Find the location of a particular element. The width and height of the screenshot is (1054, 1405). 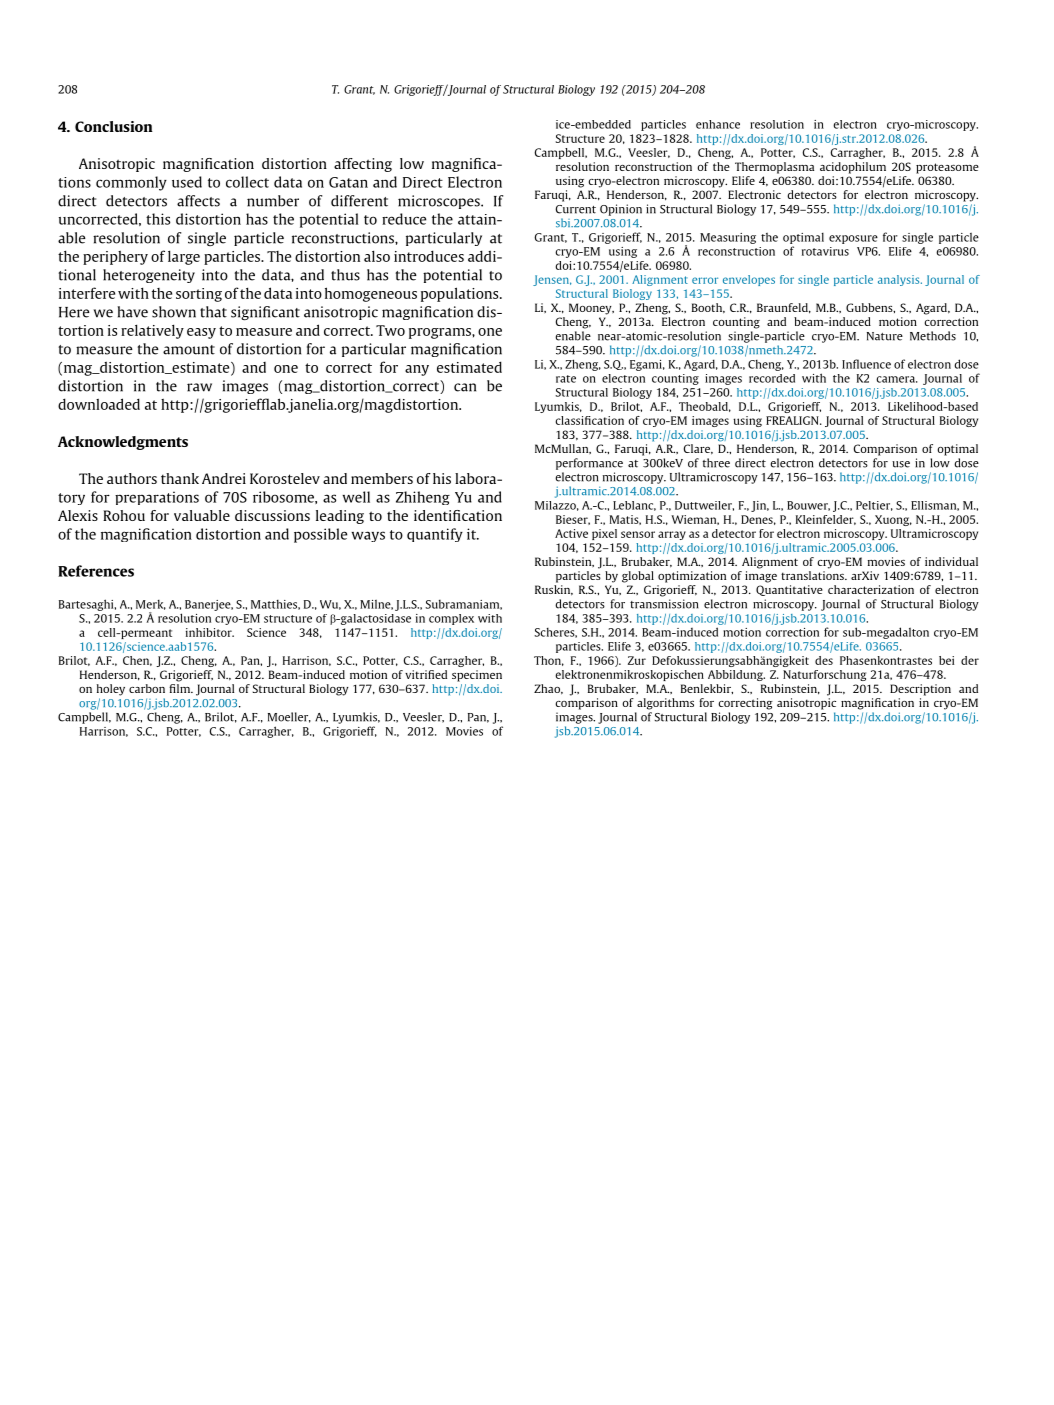

Description is located at coordinates (920, 690).
